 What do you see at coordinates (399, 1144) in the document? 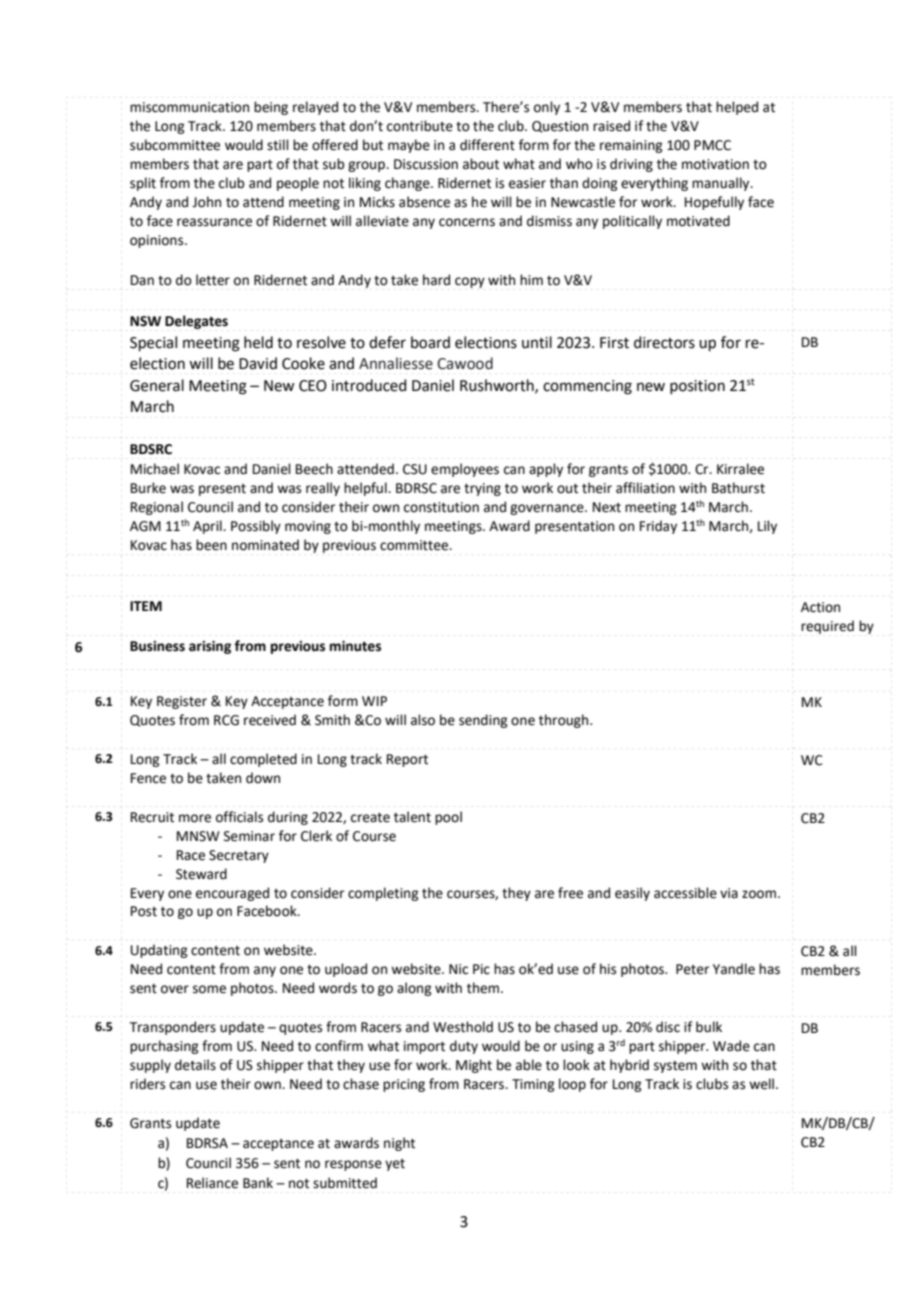
I see `night` at bounding box center [399, 1144].
